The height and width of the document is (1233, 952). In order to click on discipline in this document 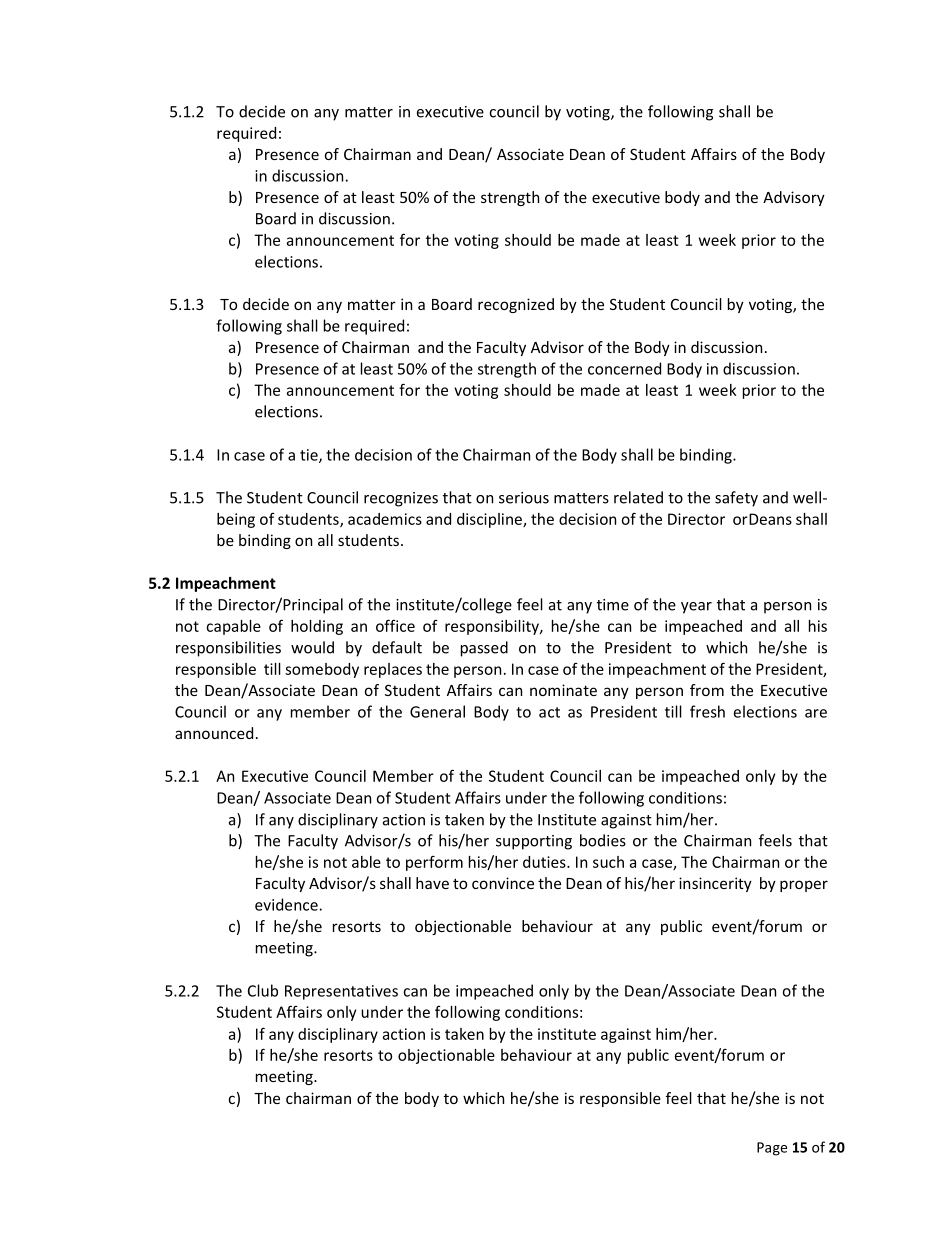, I will do `click(490, 520)`.
